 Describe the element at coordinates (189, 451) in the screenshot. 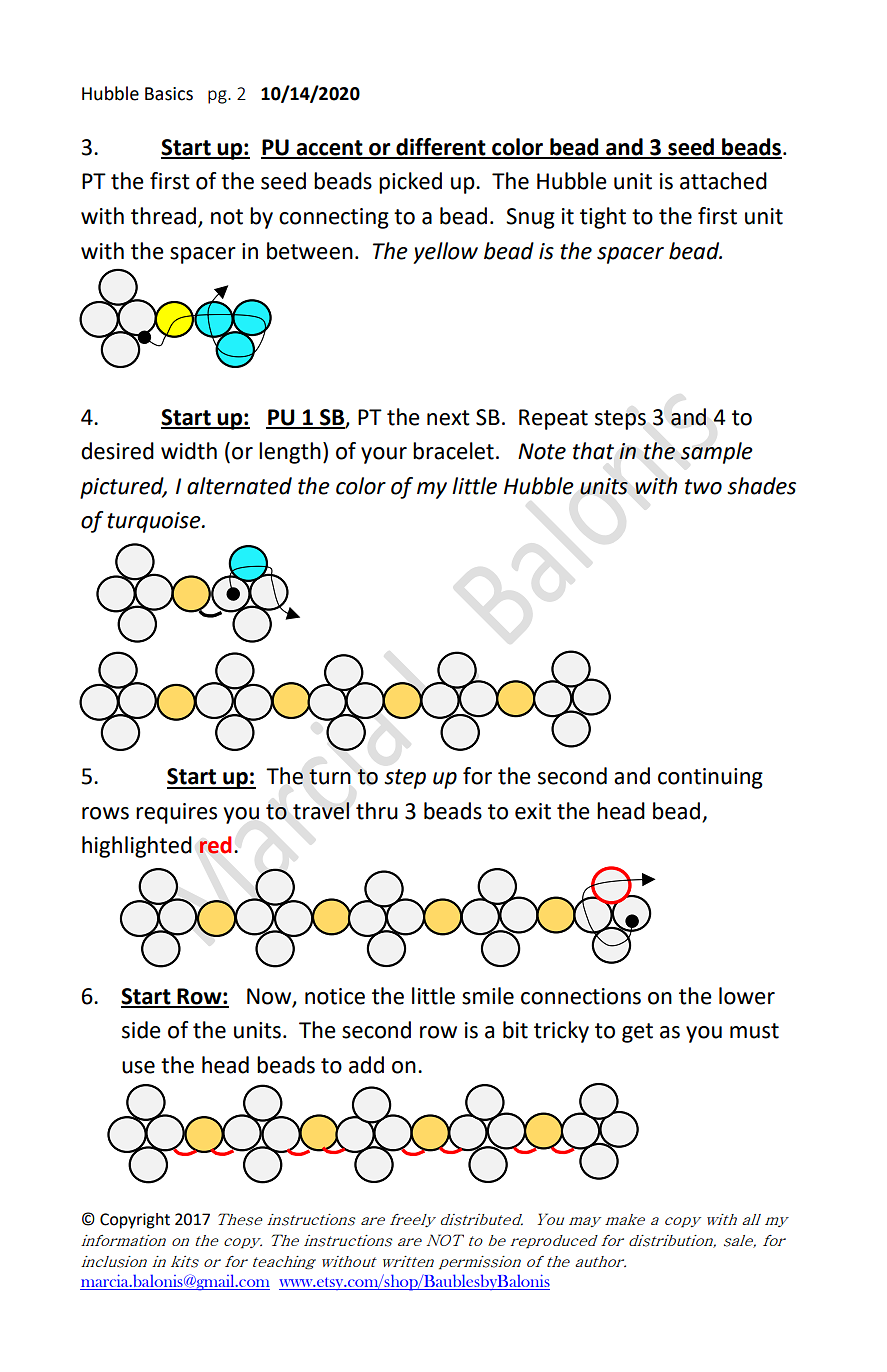

I see `width` at that location.
